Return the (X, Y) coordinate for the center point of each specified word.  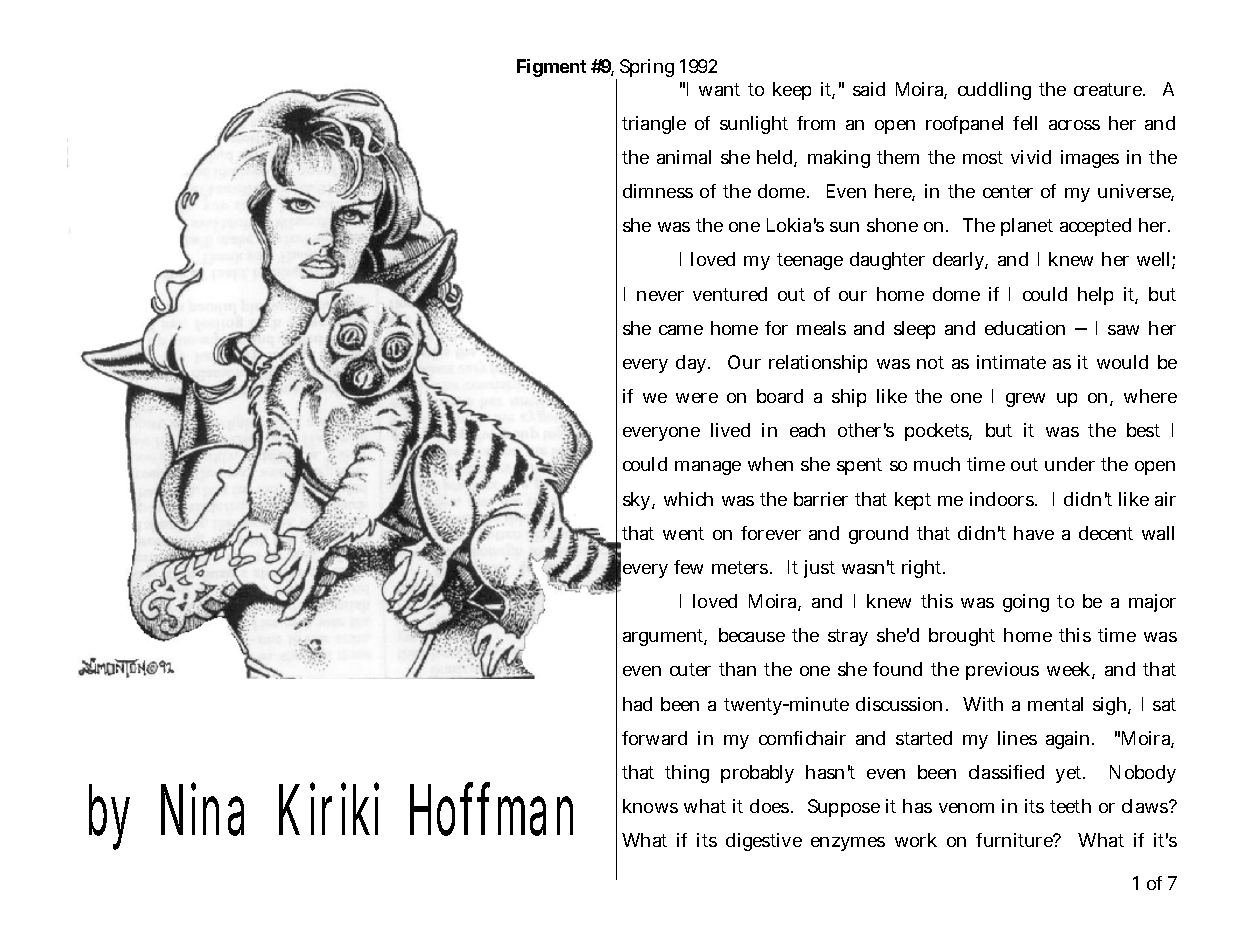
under (1070, 464)
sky (638, 501)
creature (1109, 89)
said (869, 89)
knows (650, 806)
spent (859, 466)
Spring (647, 68)
